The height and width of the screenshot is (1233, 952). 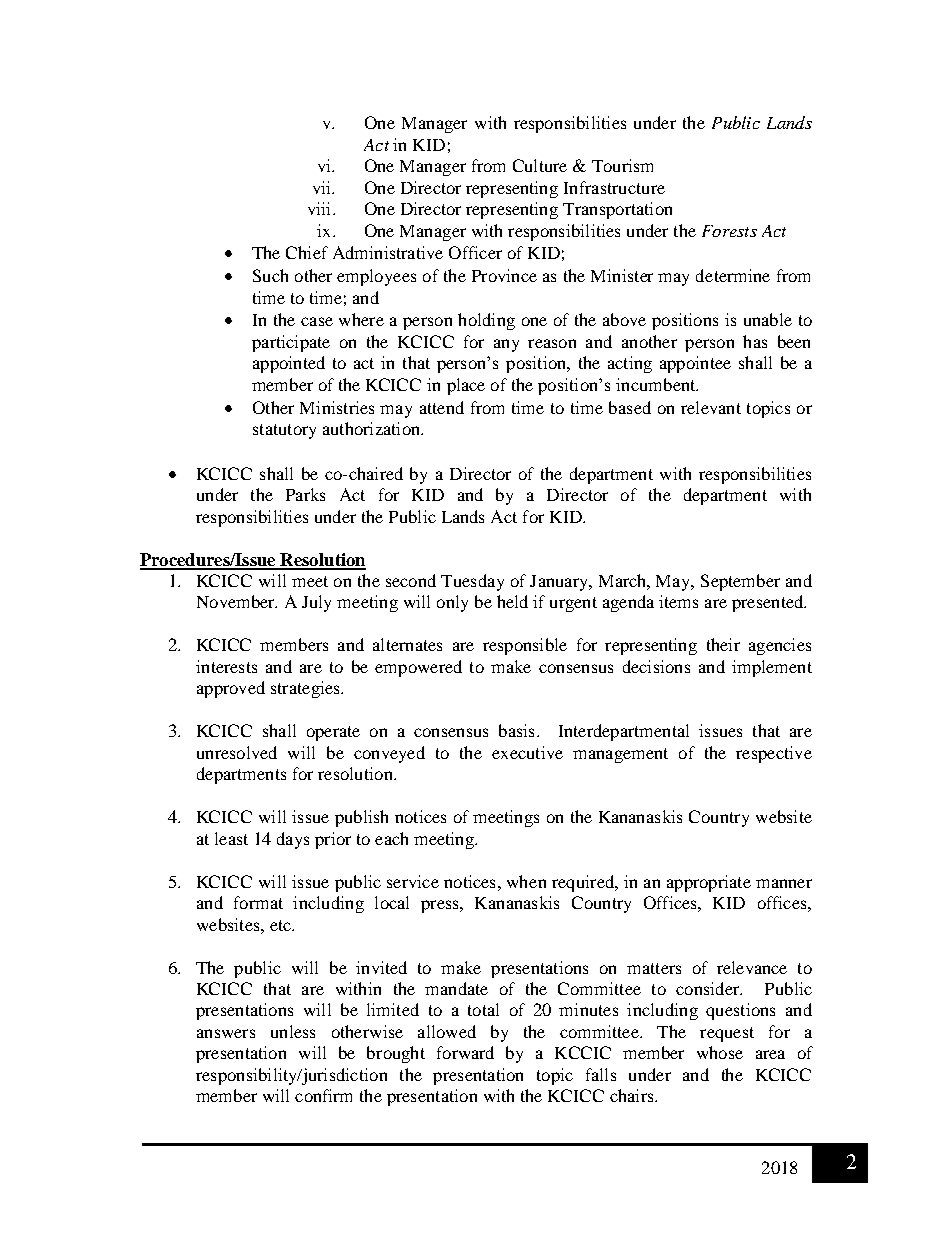 I want to click on appointed, so click(x=289, y=364).
